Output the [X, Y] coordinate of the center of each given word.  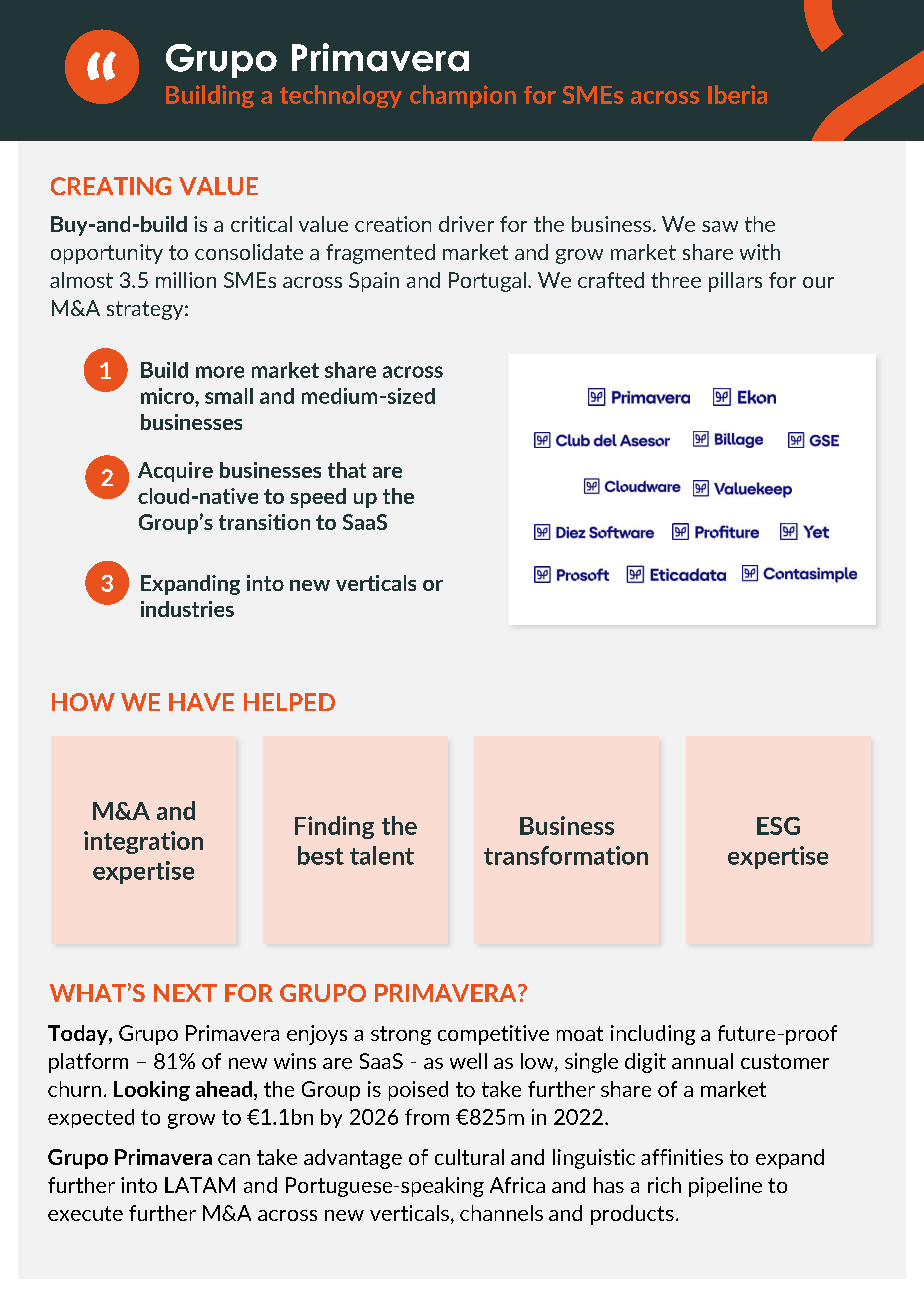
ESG [778, 826]
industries [187, 609]
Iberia [737, 94]
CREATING [111, 186]
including [653, 1035]
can [234, 1159]
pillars [735, 282]
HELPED [289, 702]
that [347, 470]
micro [168, 396]
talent [382, 855]
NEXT [185, 993]
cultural [469, 1157]
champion [463, 96]
